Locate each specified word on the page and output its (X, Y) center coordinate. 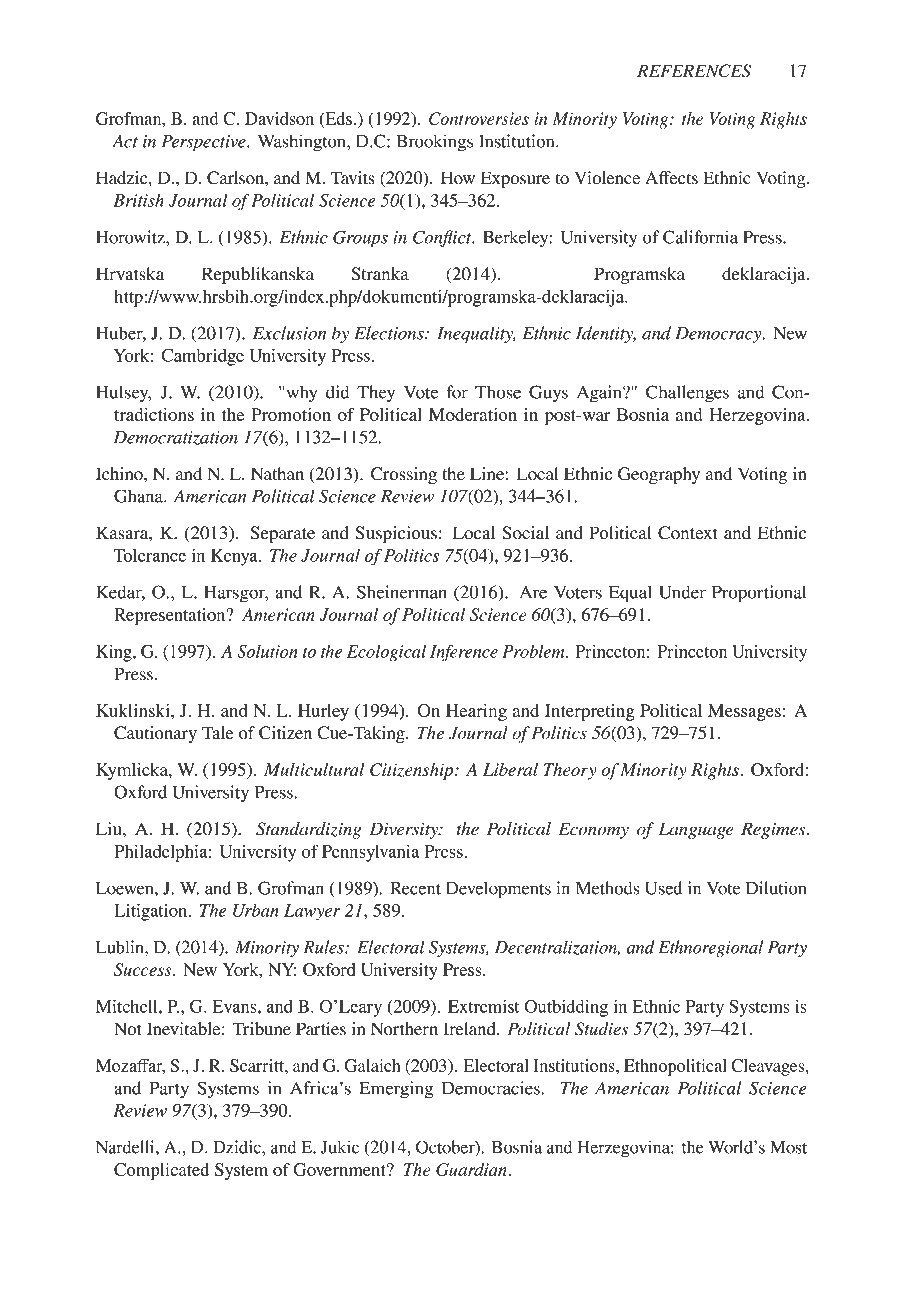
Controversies (479, 118)
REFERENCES (694, 71)
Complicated (161, 1171)
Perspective (205, 143)
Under (682, 592)
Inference (464, 653)
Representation (171, 616)
